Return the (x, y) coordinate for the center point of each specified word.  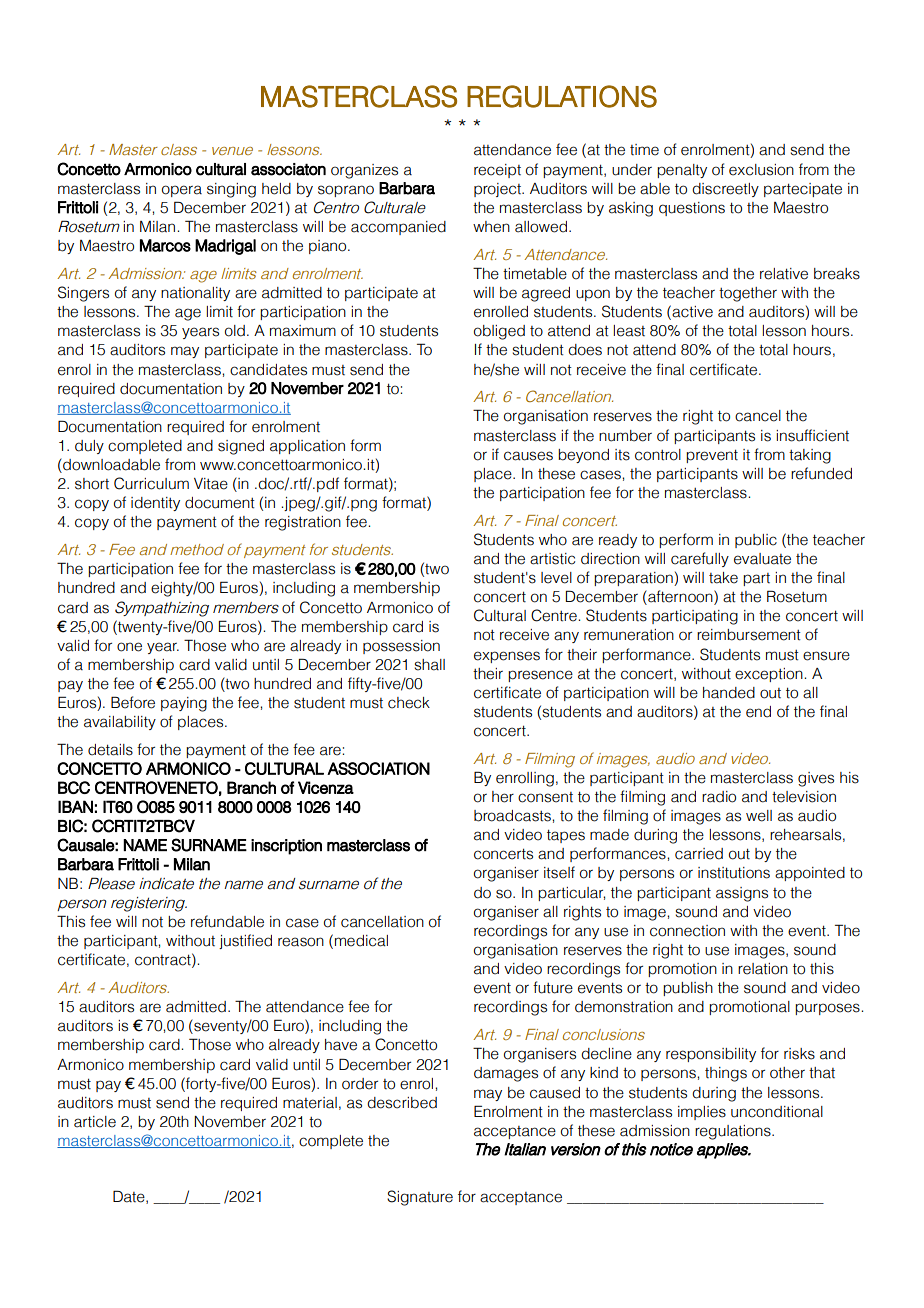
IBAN (75, 806)
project (498, 190)
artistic (552, 559)
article (95, 1122)
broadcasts (513, 816)
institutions (734, 873)
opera (182, 191)
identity (155, 504)
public (756, 541)
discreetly (725, 190)
